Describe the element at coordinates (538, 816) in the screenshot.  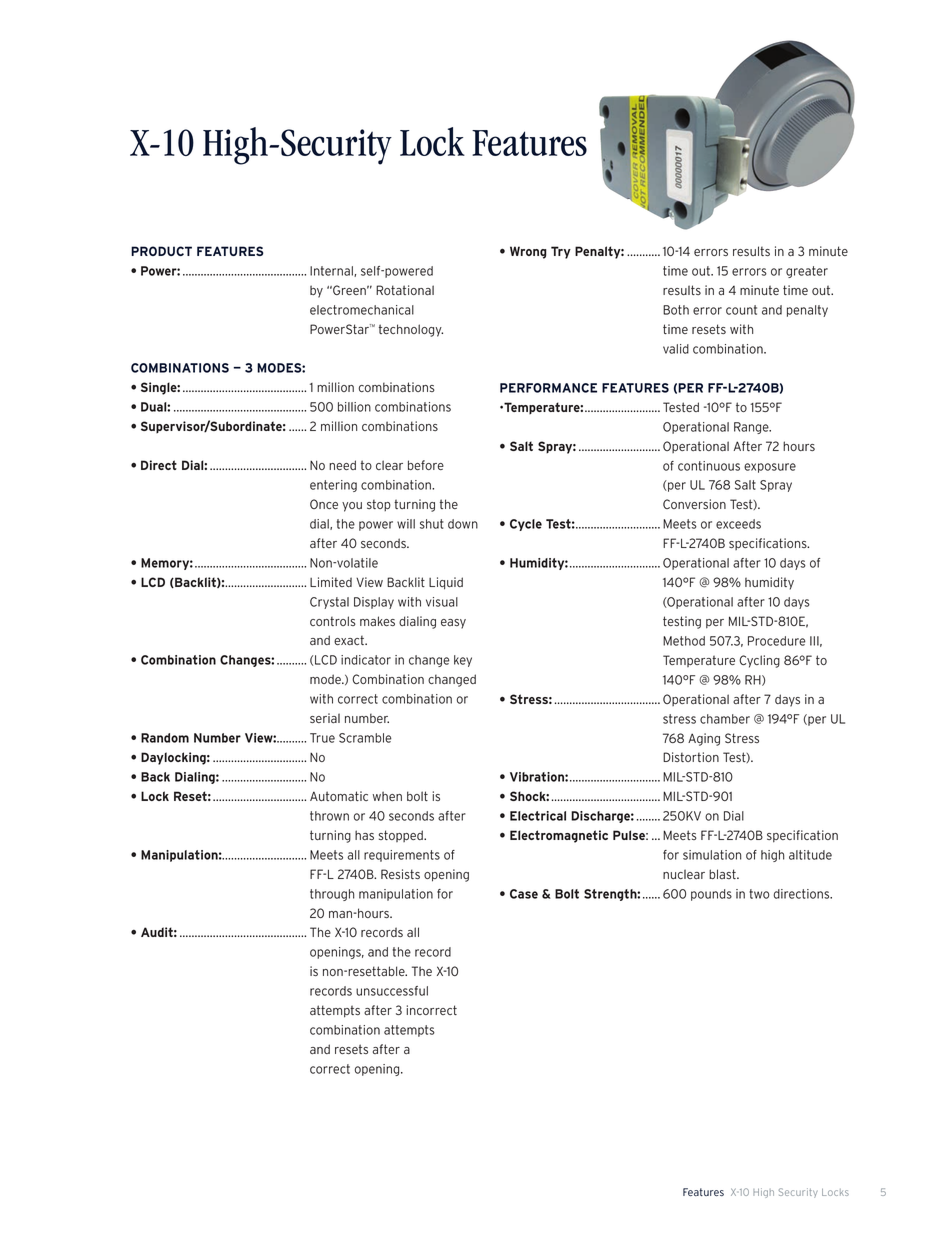
I see `Electrical` at that location.
